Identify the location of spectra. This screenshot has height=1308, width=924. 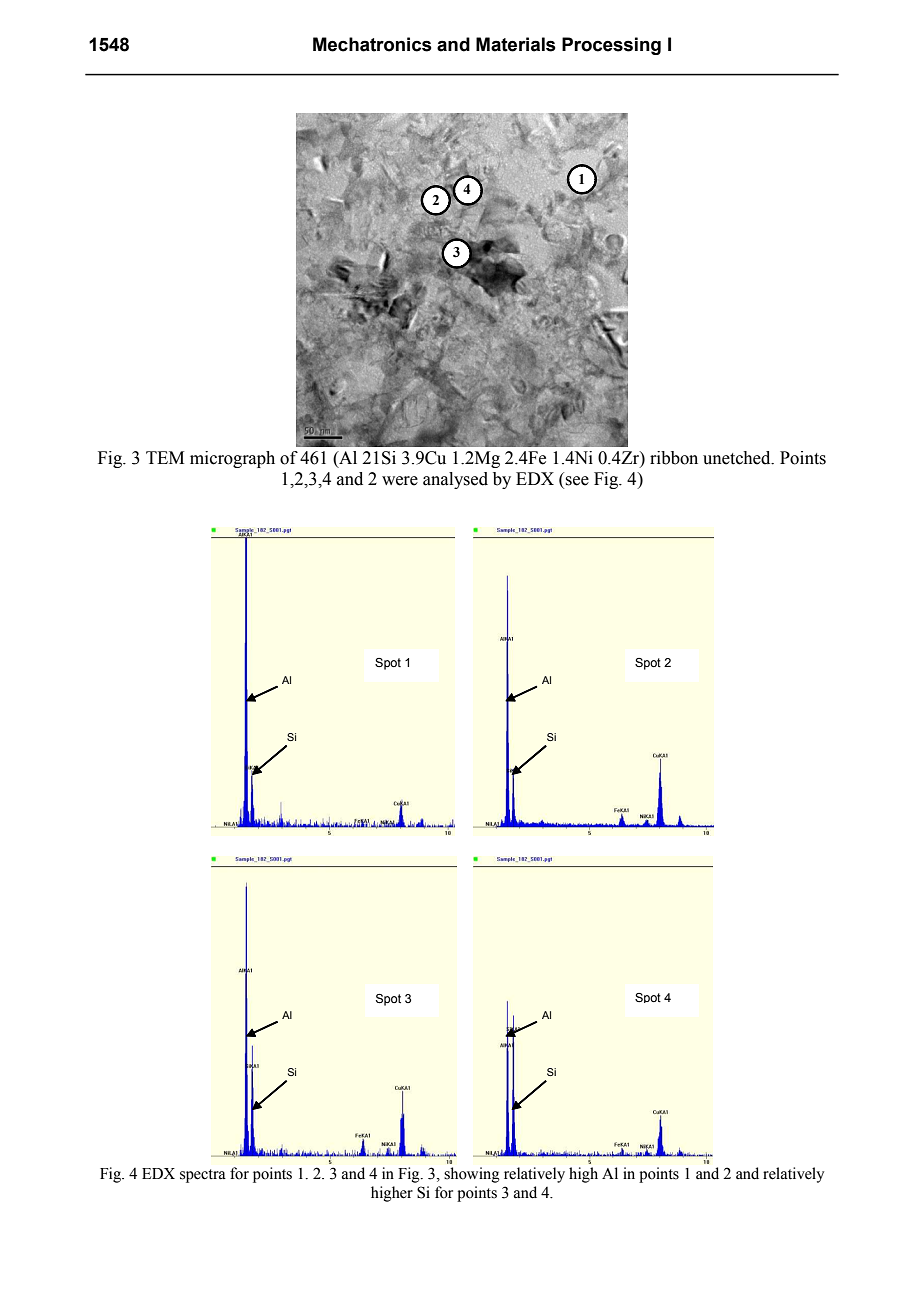
(203, 1176).
